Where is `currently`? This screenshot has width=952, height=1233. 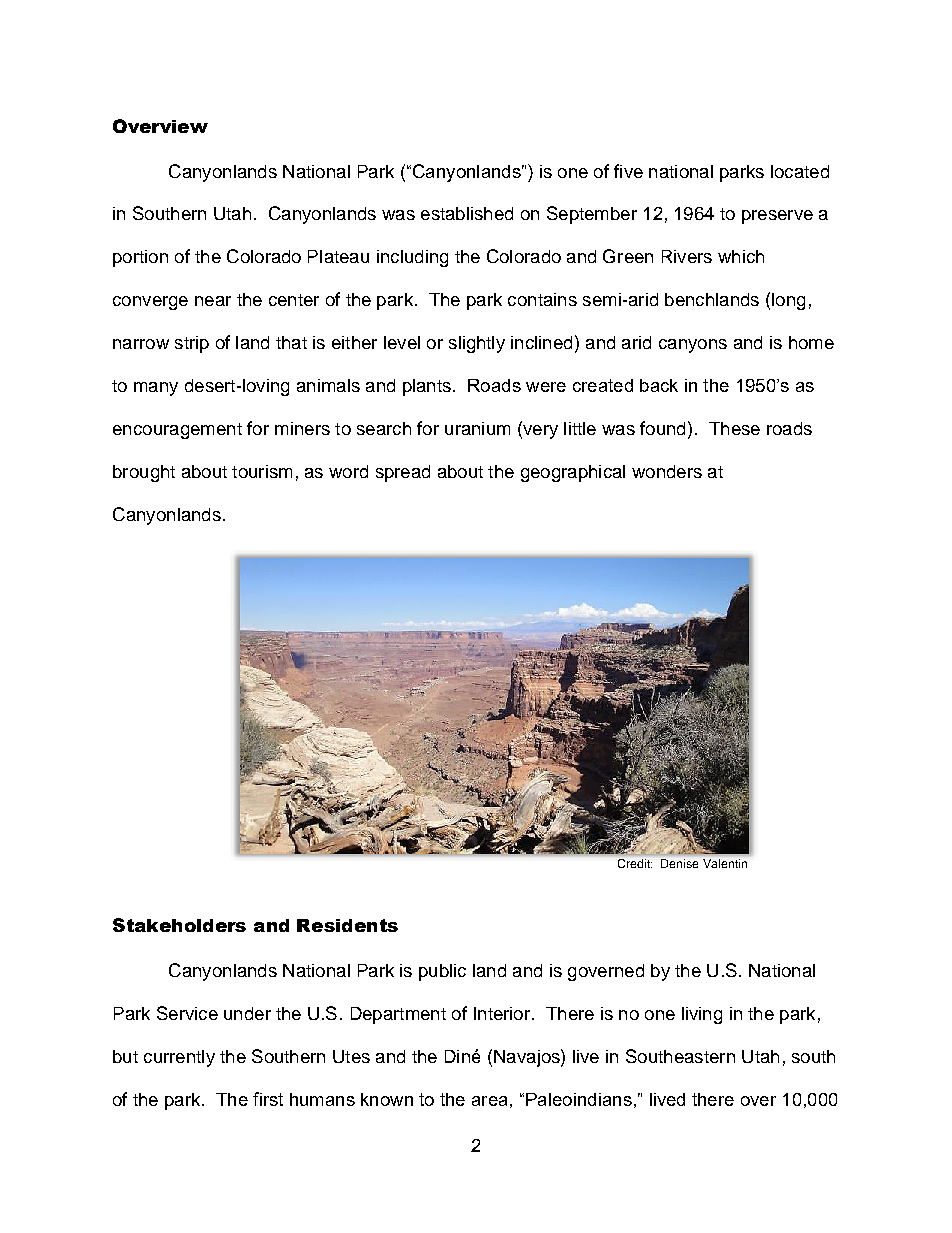 currently is located at coordinates (179, 1058).
